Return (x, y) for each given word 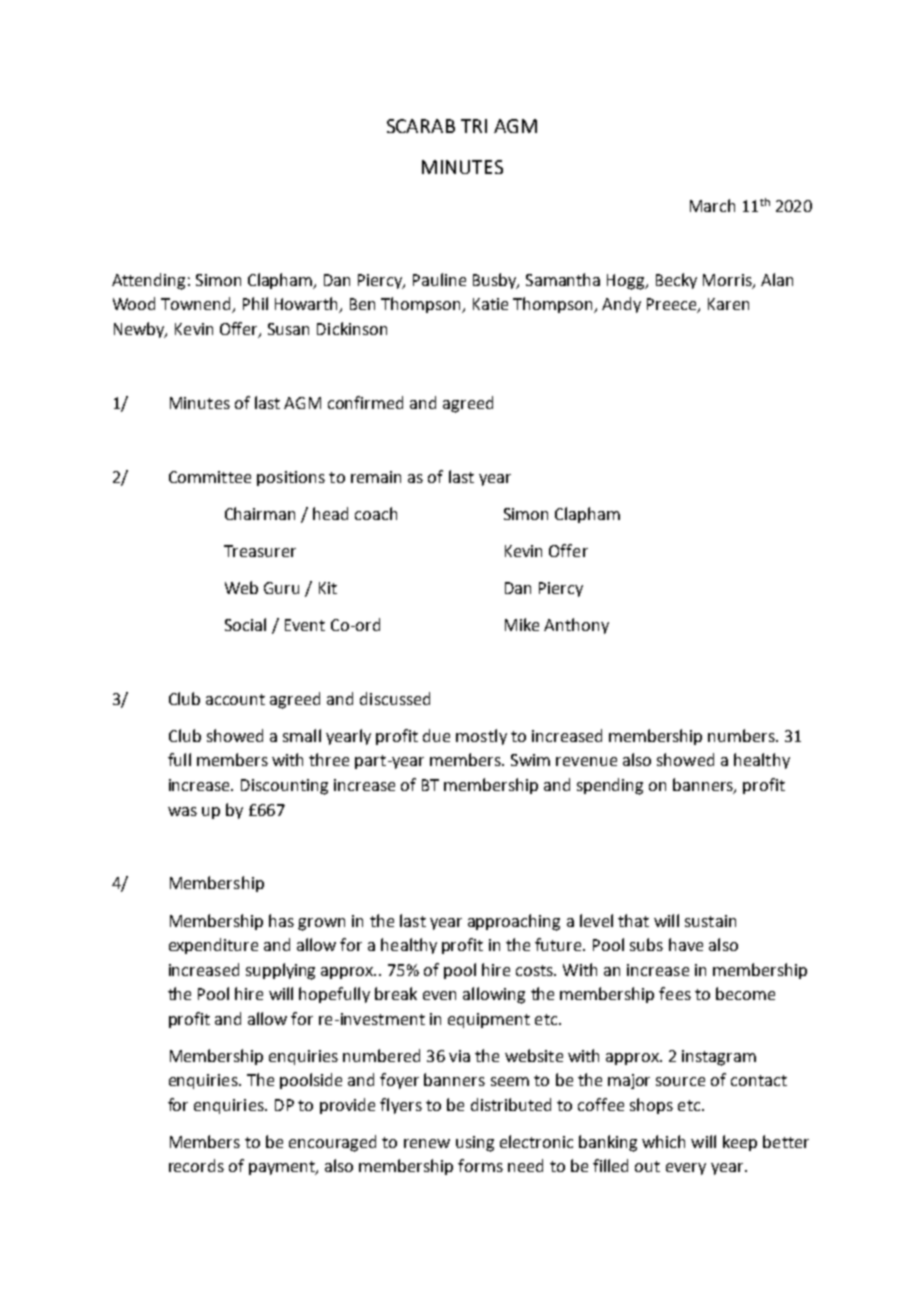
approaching (514, 922)
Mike (522, 624)
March (712, 205)
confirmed (365, 402)
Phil (255, 303)
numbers (742, 735)
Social (245, 624)
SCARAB (421, 126)
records (196, 1165)
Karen (728, 304)
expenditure (213, 946)
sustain (710, 921)
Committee (210, 477)
